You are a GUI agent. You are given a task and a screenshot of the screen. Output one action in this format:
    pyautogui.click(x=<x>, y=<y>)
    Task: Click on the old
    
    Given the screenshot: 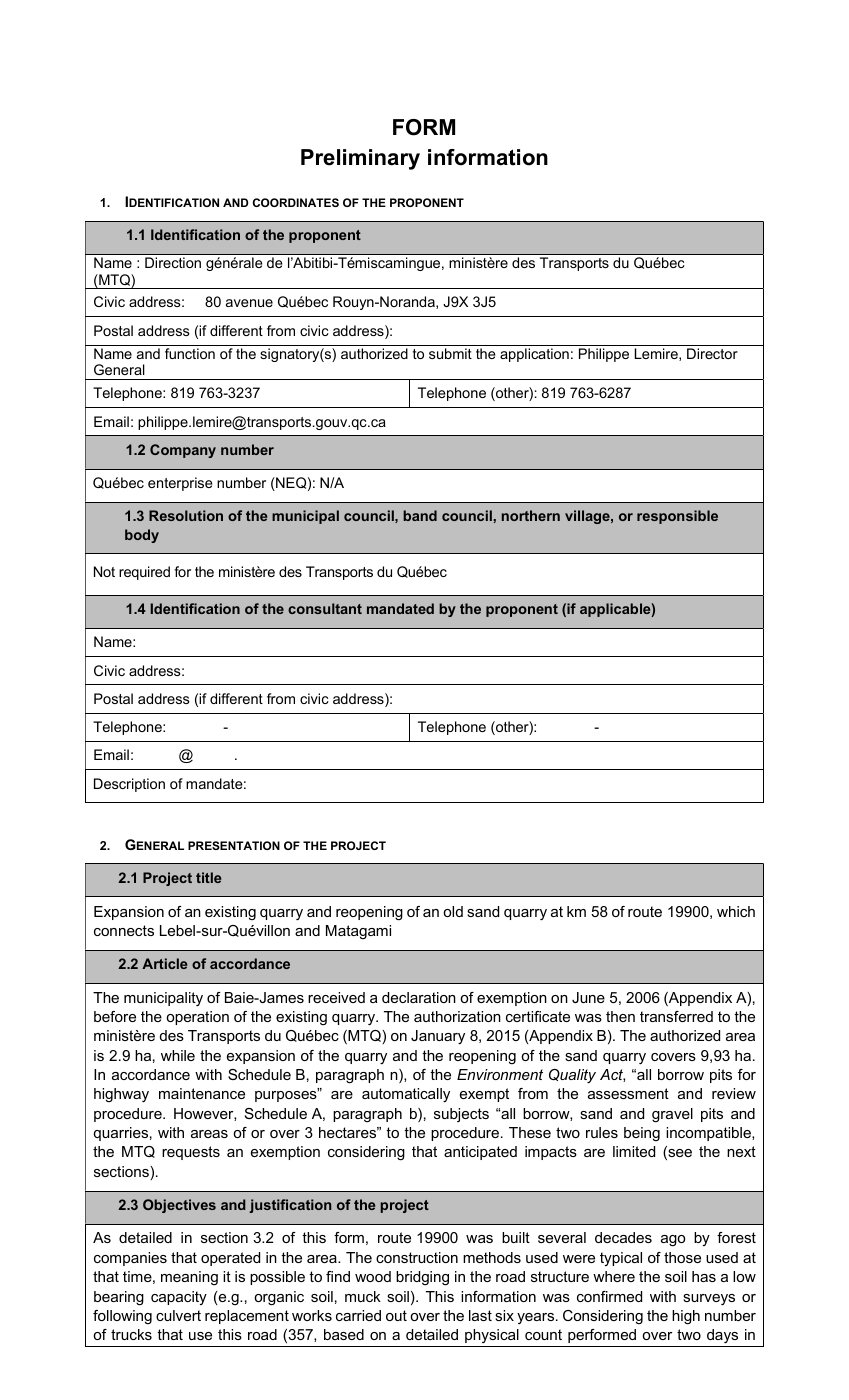 What is the action you would take?
    pyautogui.click(x=453, y=911)
